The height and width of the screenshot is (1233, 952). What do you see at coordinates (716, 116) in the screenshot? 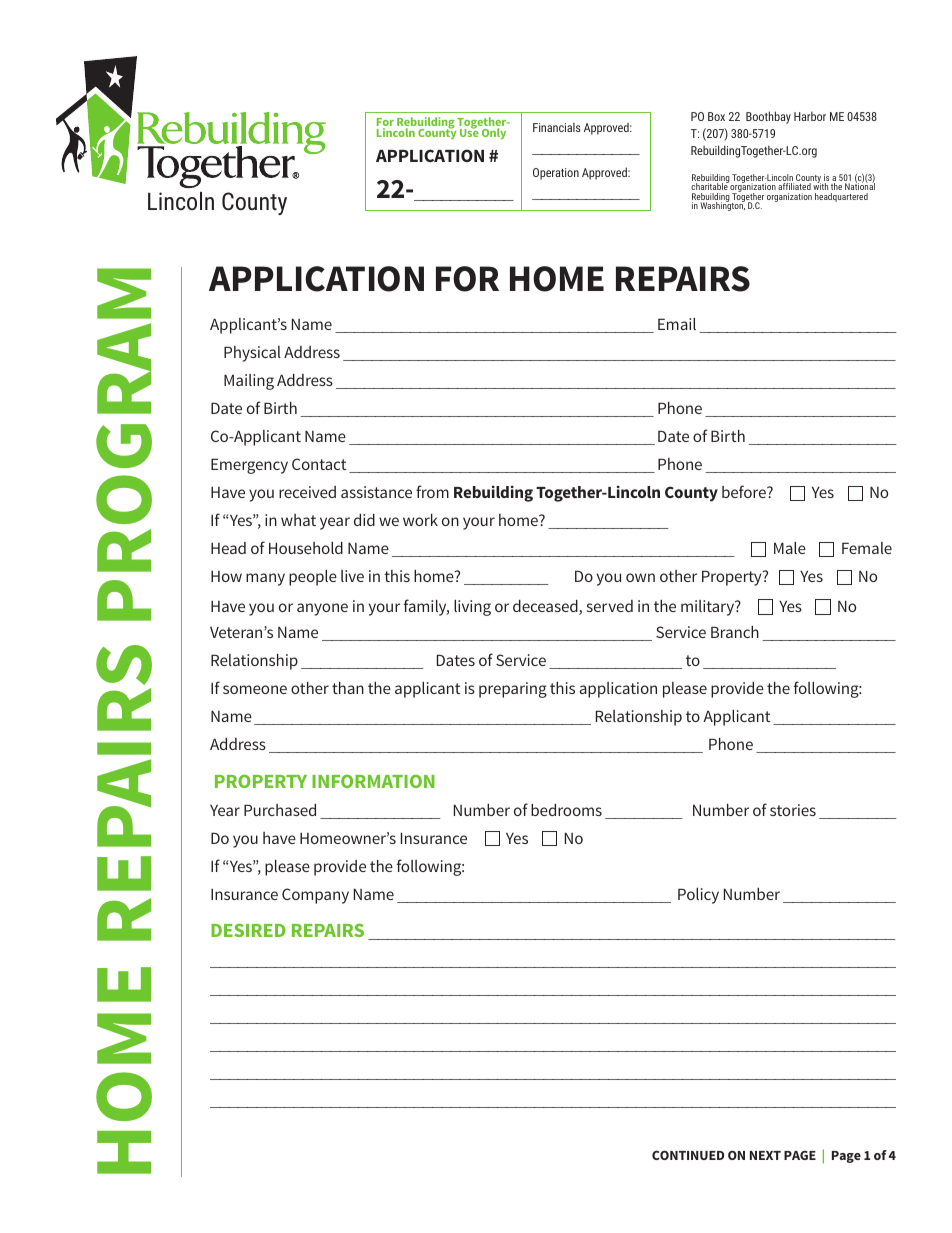
I see `Box` at bounding box center [716, 116].
